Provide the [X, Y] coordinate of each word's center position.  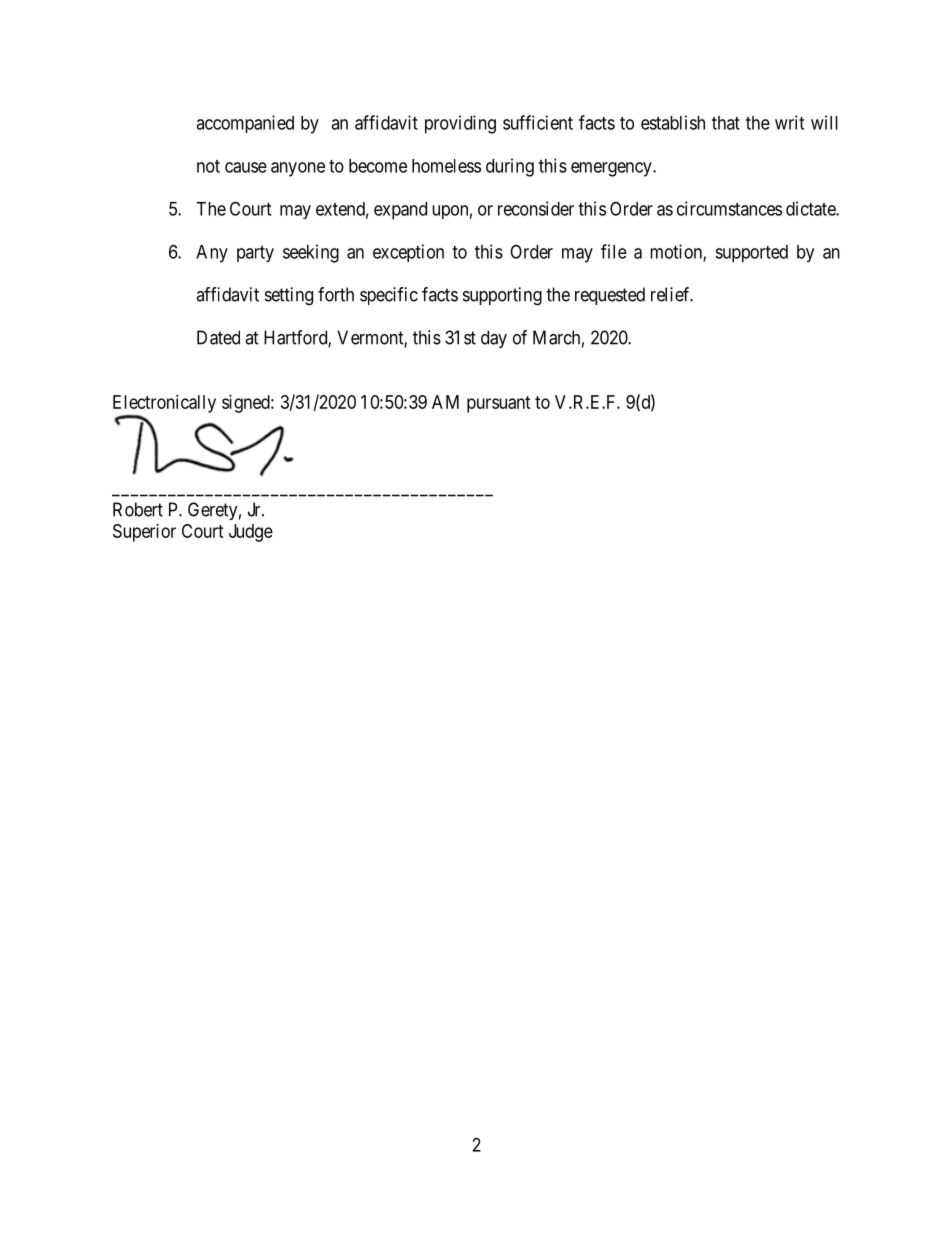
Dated [218, 337]
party [255, 254]
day [494, 339]
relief [672, 294]
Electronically [164, 404]
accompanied [245, 124]
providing [460, 124]
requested [610, 296]
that [726, 123]
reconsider [536, 208]
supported [751, 254]
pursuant [499, 404]
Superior [144, 533]
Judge [251, 533]
